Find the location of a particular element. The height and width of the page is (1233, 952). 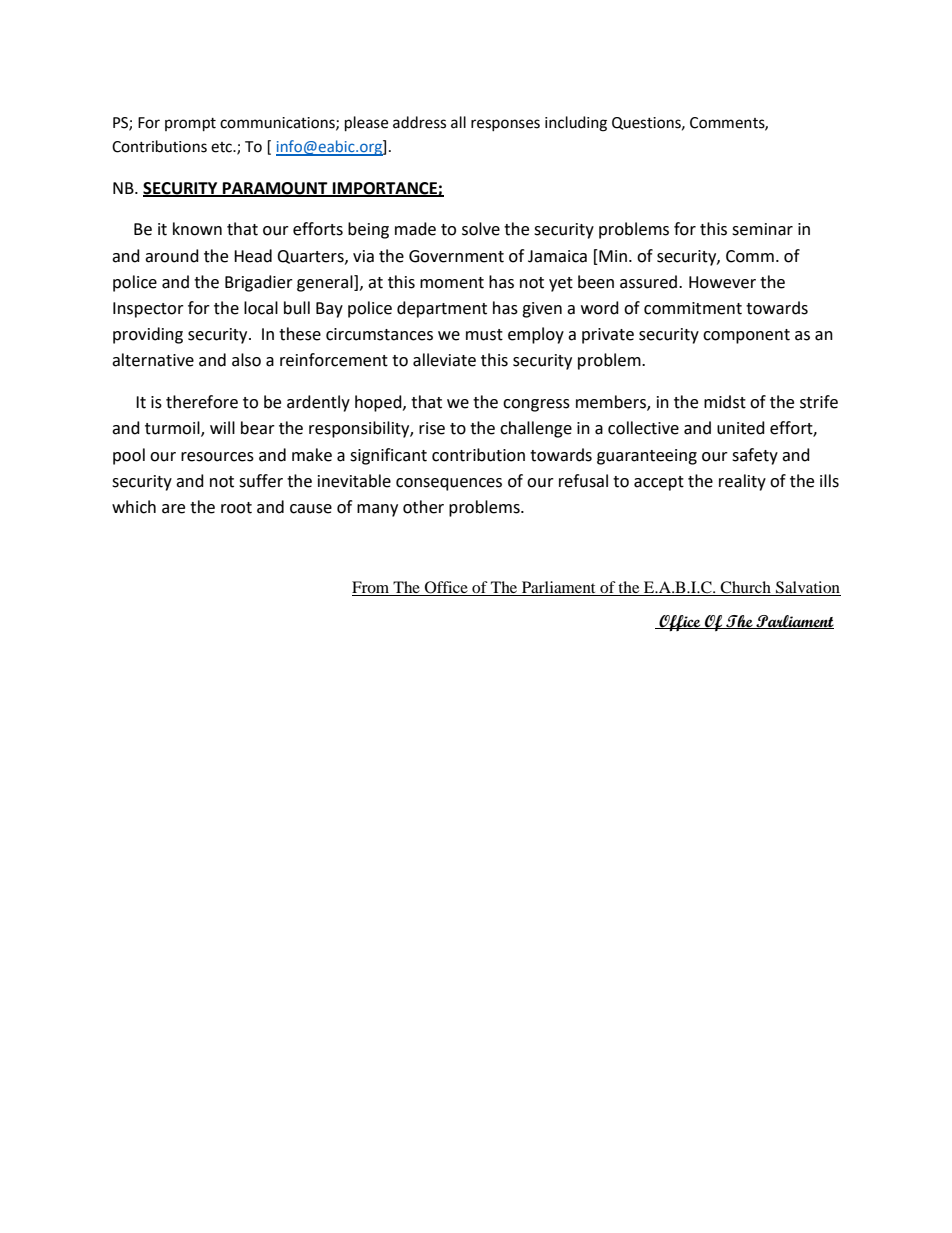

seminar is located at coordinates (762, 229).
